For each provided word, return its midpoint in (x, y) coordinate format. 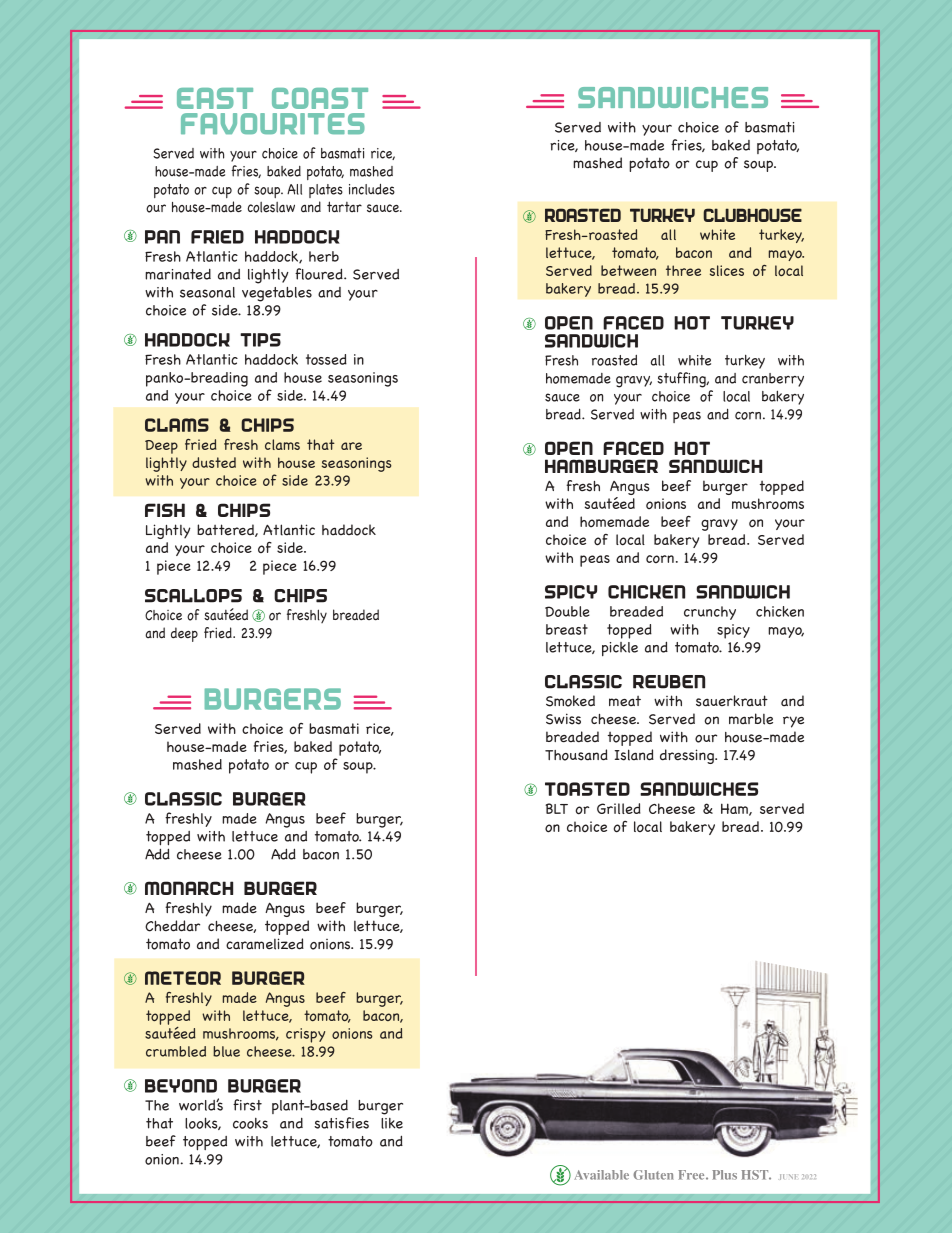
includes (372, 189)
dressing (688, 756)
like (392, 1123)
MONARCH (189, 888)
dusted (214, 462)
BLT (556, 808)
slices (727, 270)
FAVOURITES (273, 123)
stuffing (682, 380)
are (351, 446)
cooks (250, 1123)
